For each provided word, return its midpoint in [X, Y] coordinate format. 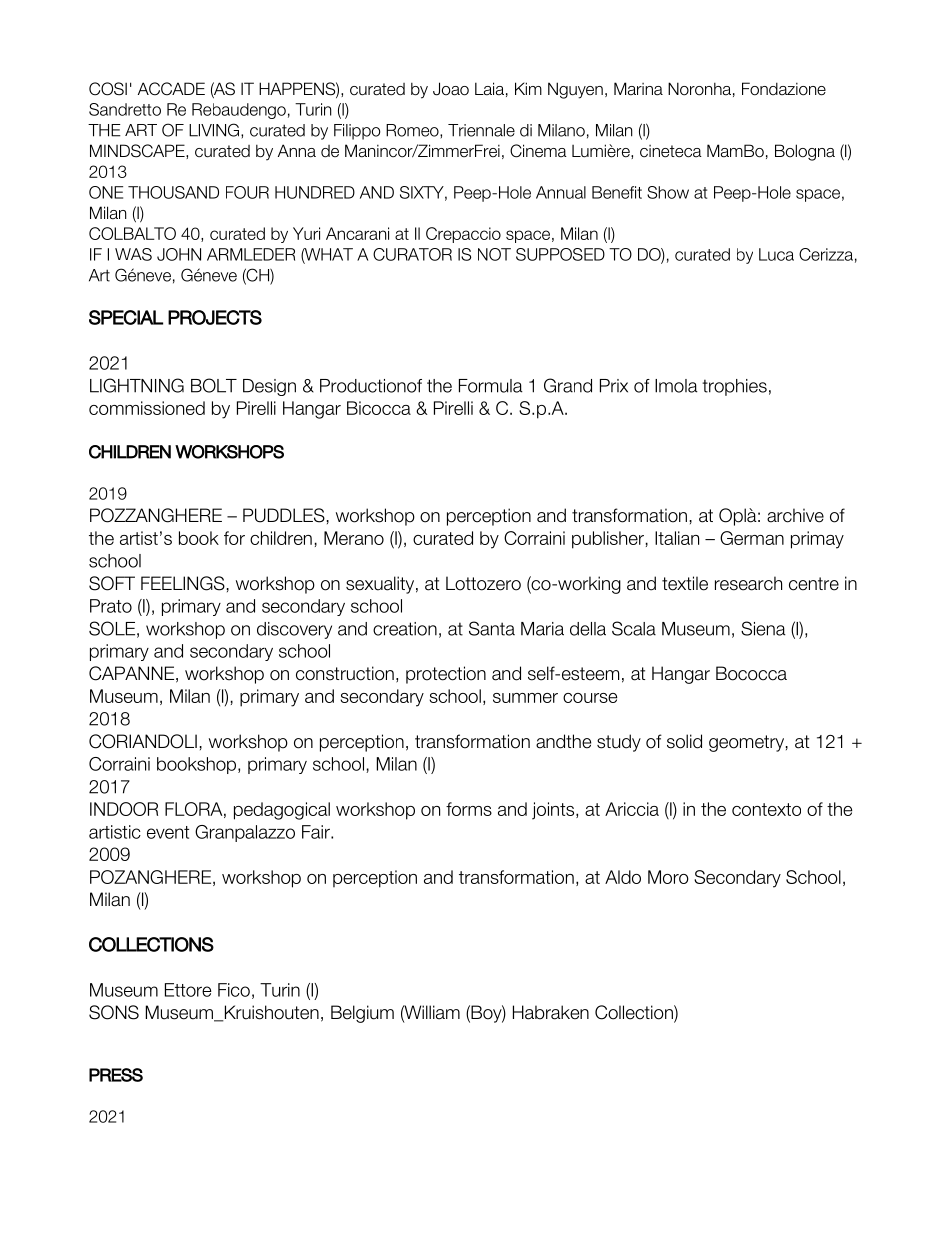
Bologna [805, 152]
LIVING [215, 131]
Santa [492, 628]
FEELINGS [183, 583]
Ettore [188, 990]
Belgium [362, 1014]
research [748, 583]
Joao [451, 89]
